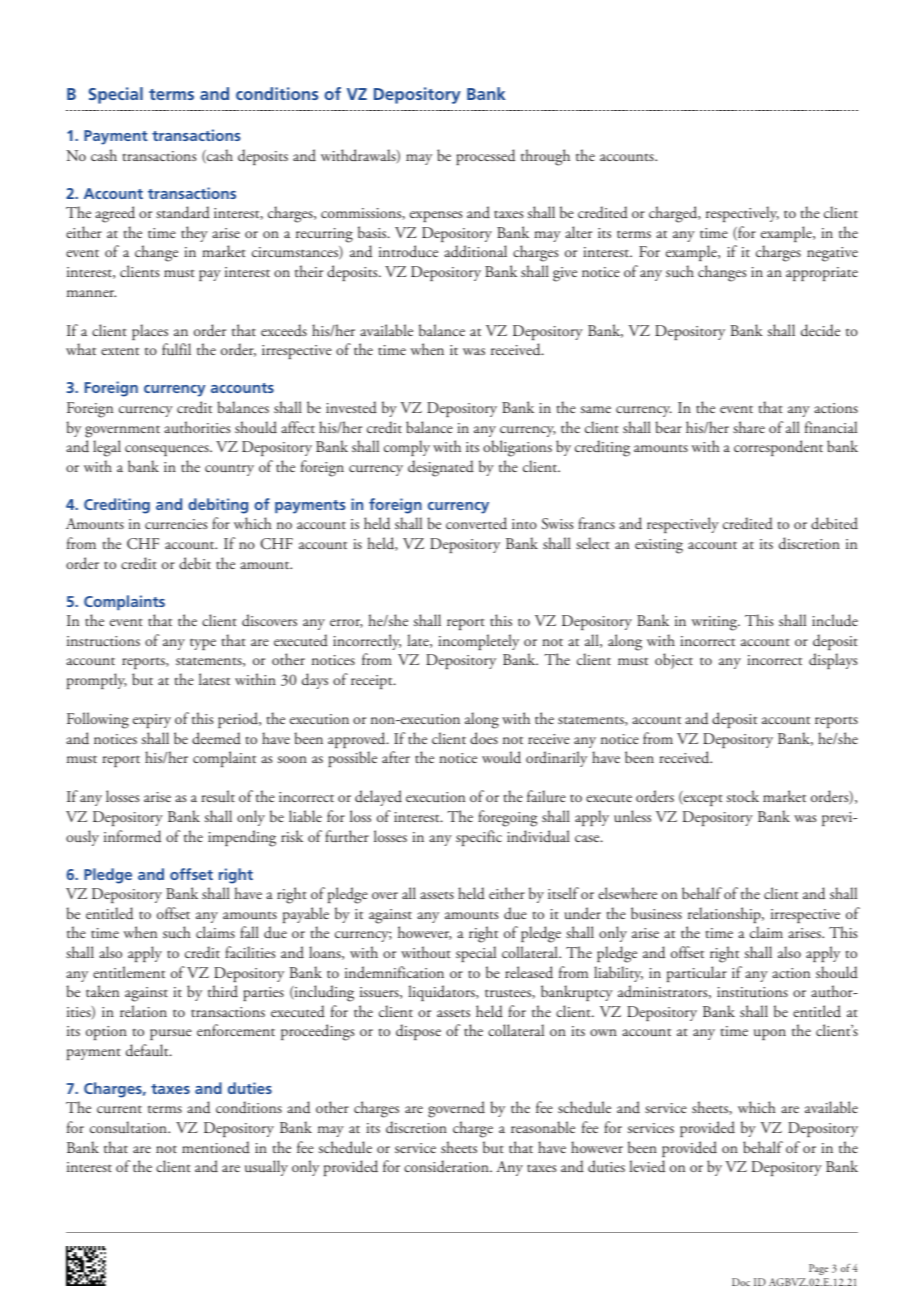 This page has height=1308, width=924. What do you see at coordinates (743, 796) in the page?
I see `stock` at bounding box center [743, 796].
